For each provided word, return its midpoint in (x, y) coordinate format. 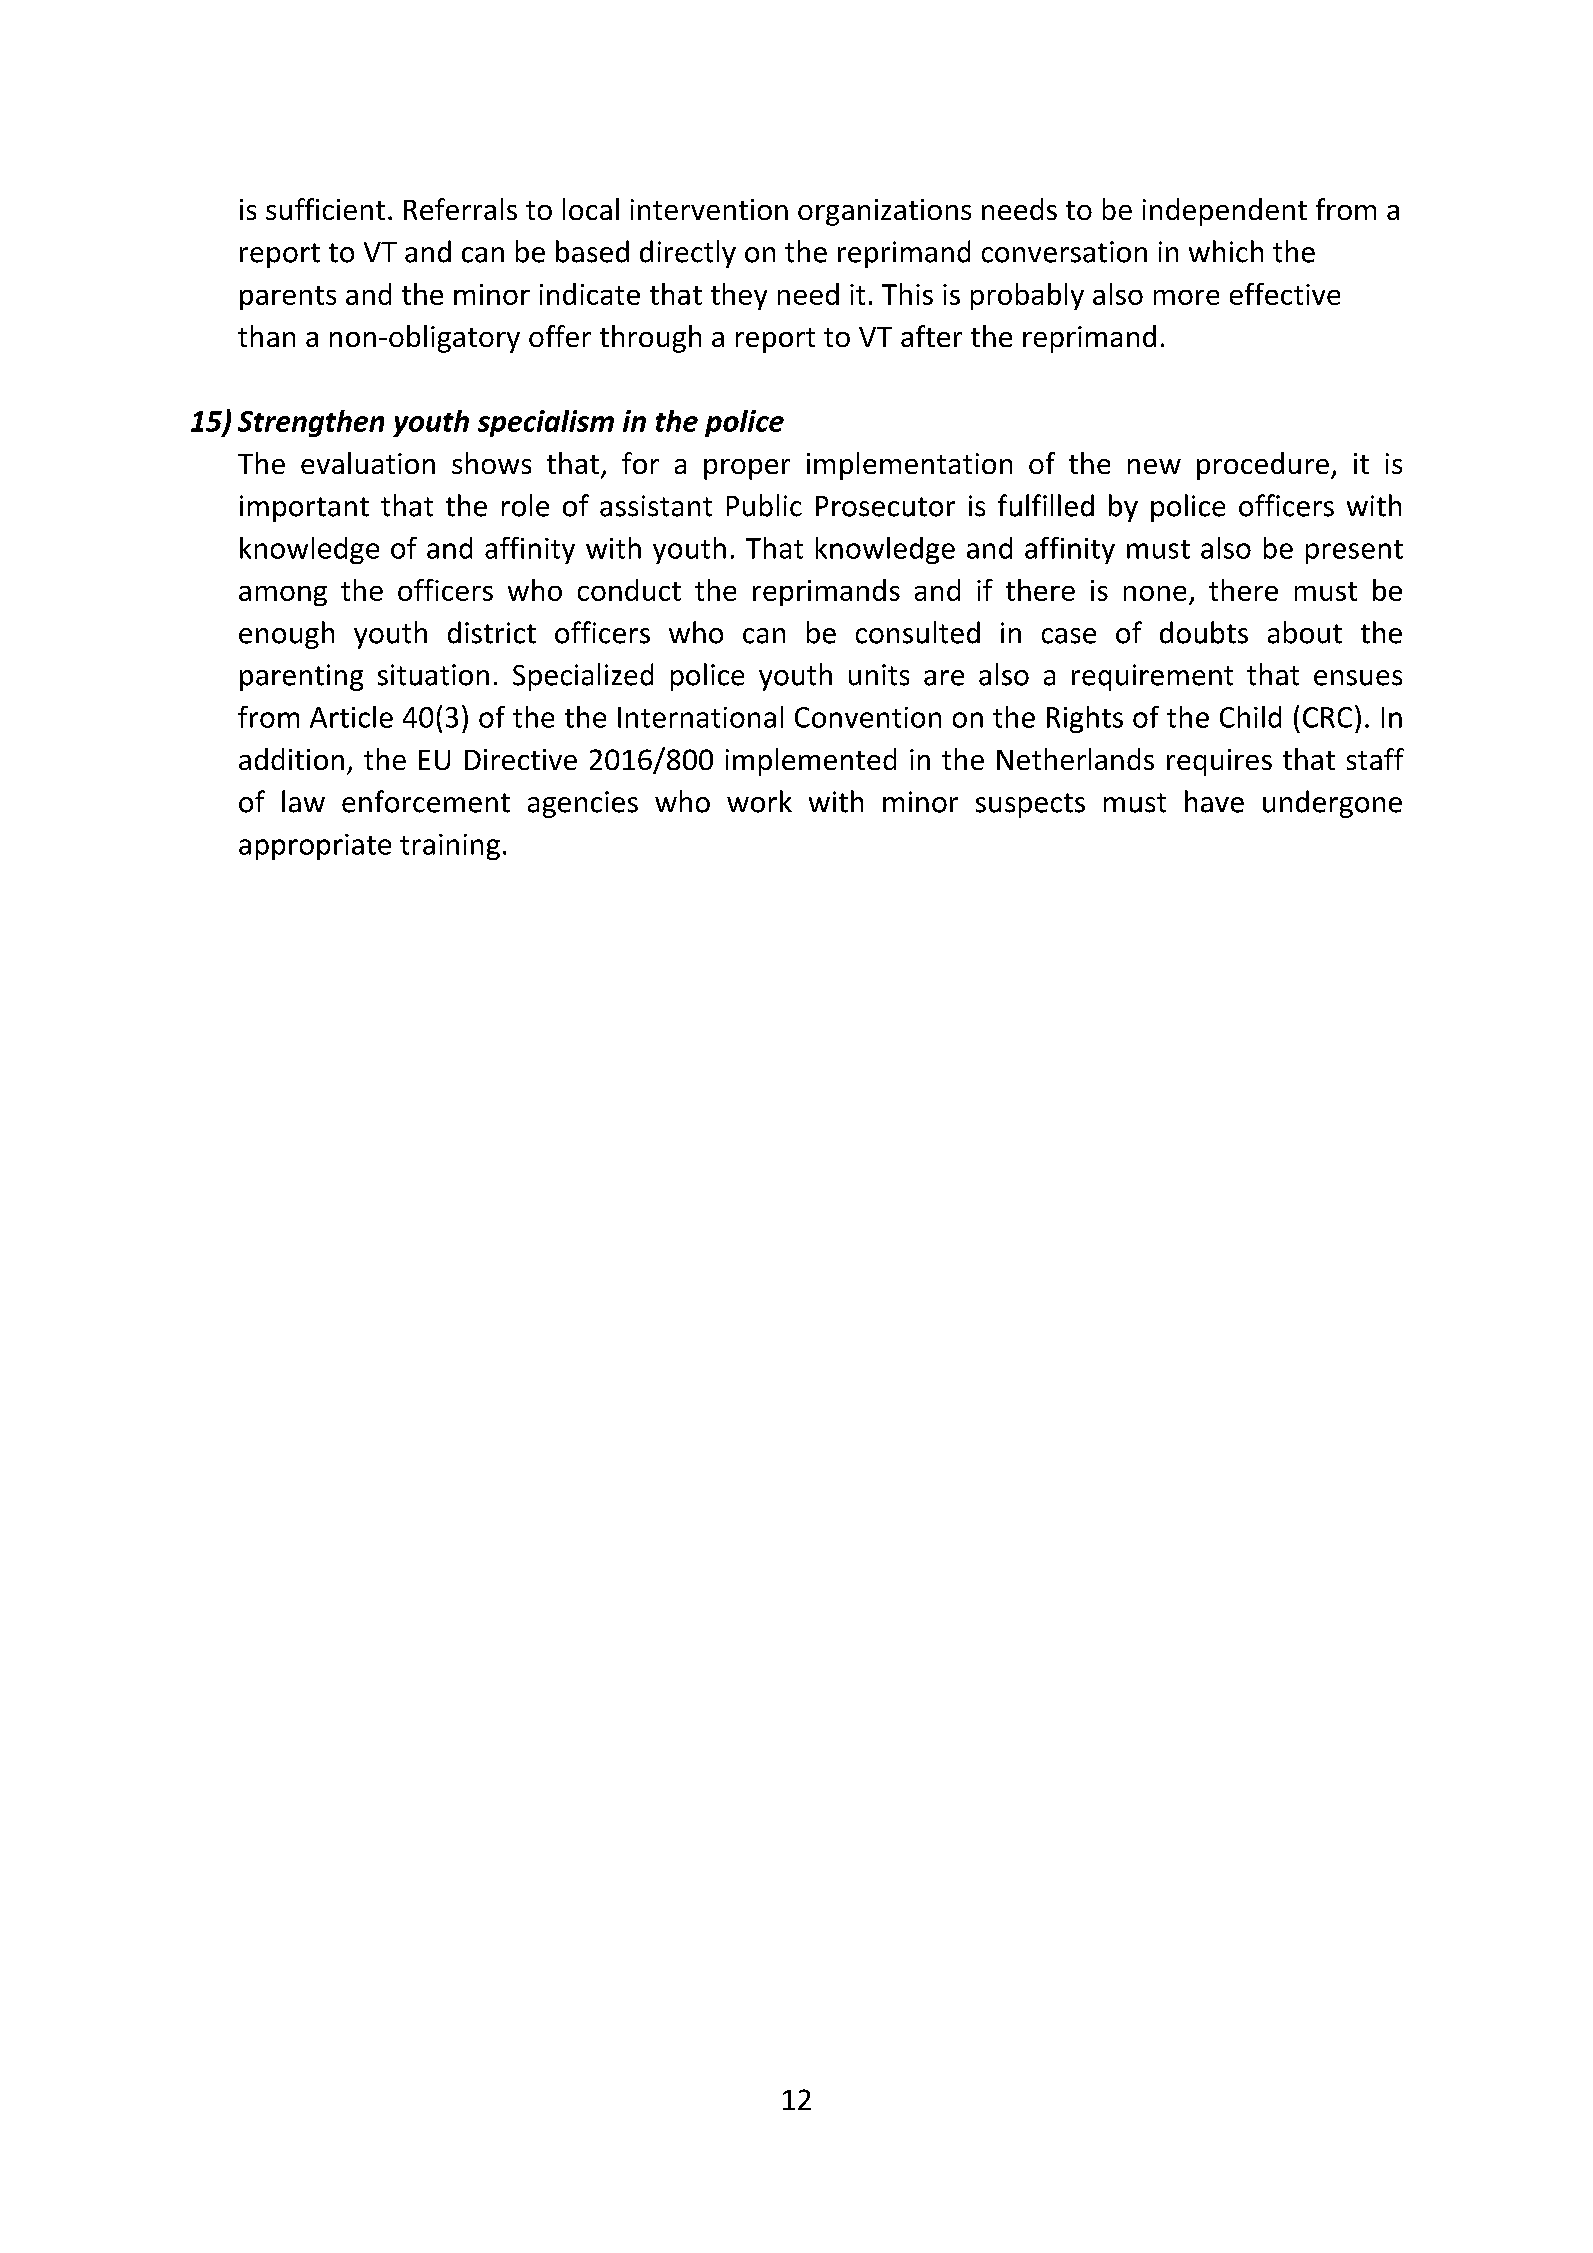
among (283, 596)
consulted (918, 632)
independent (1225, 212)
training (450, 847)
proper (747, 469)
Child (1250, 717)
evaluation (368, 463)
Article (351, 717)
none (1155, 593)
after (931, 336)
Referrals (460, 209)
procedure (1263, 466)
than (266, 336)
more (1186, 297)
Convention (868, 717)
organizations (884, 212)
